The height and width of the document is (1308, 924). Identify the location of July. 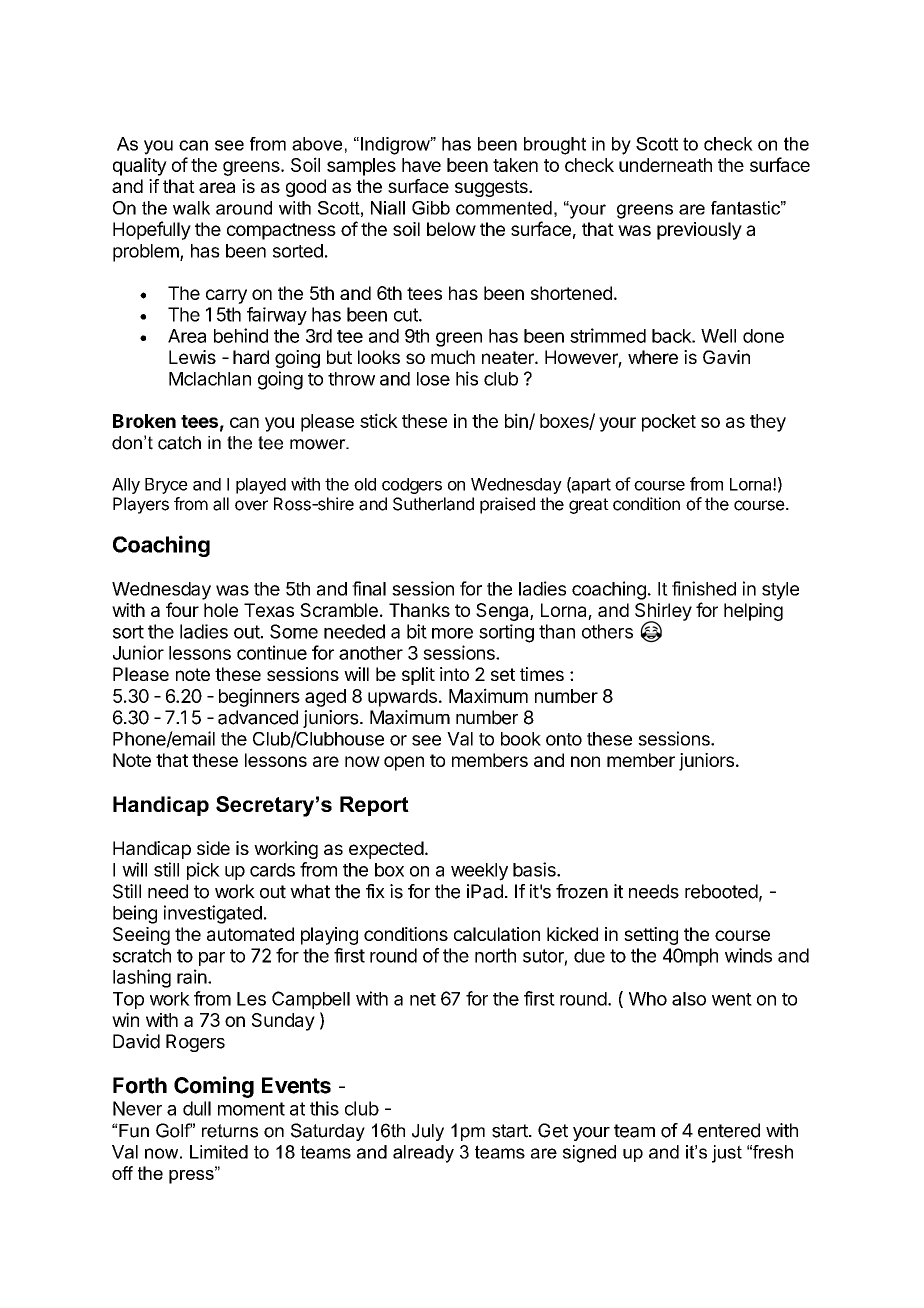
(428, 1132).
